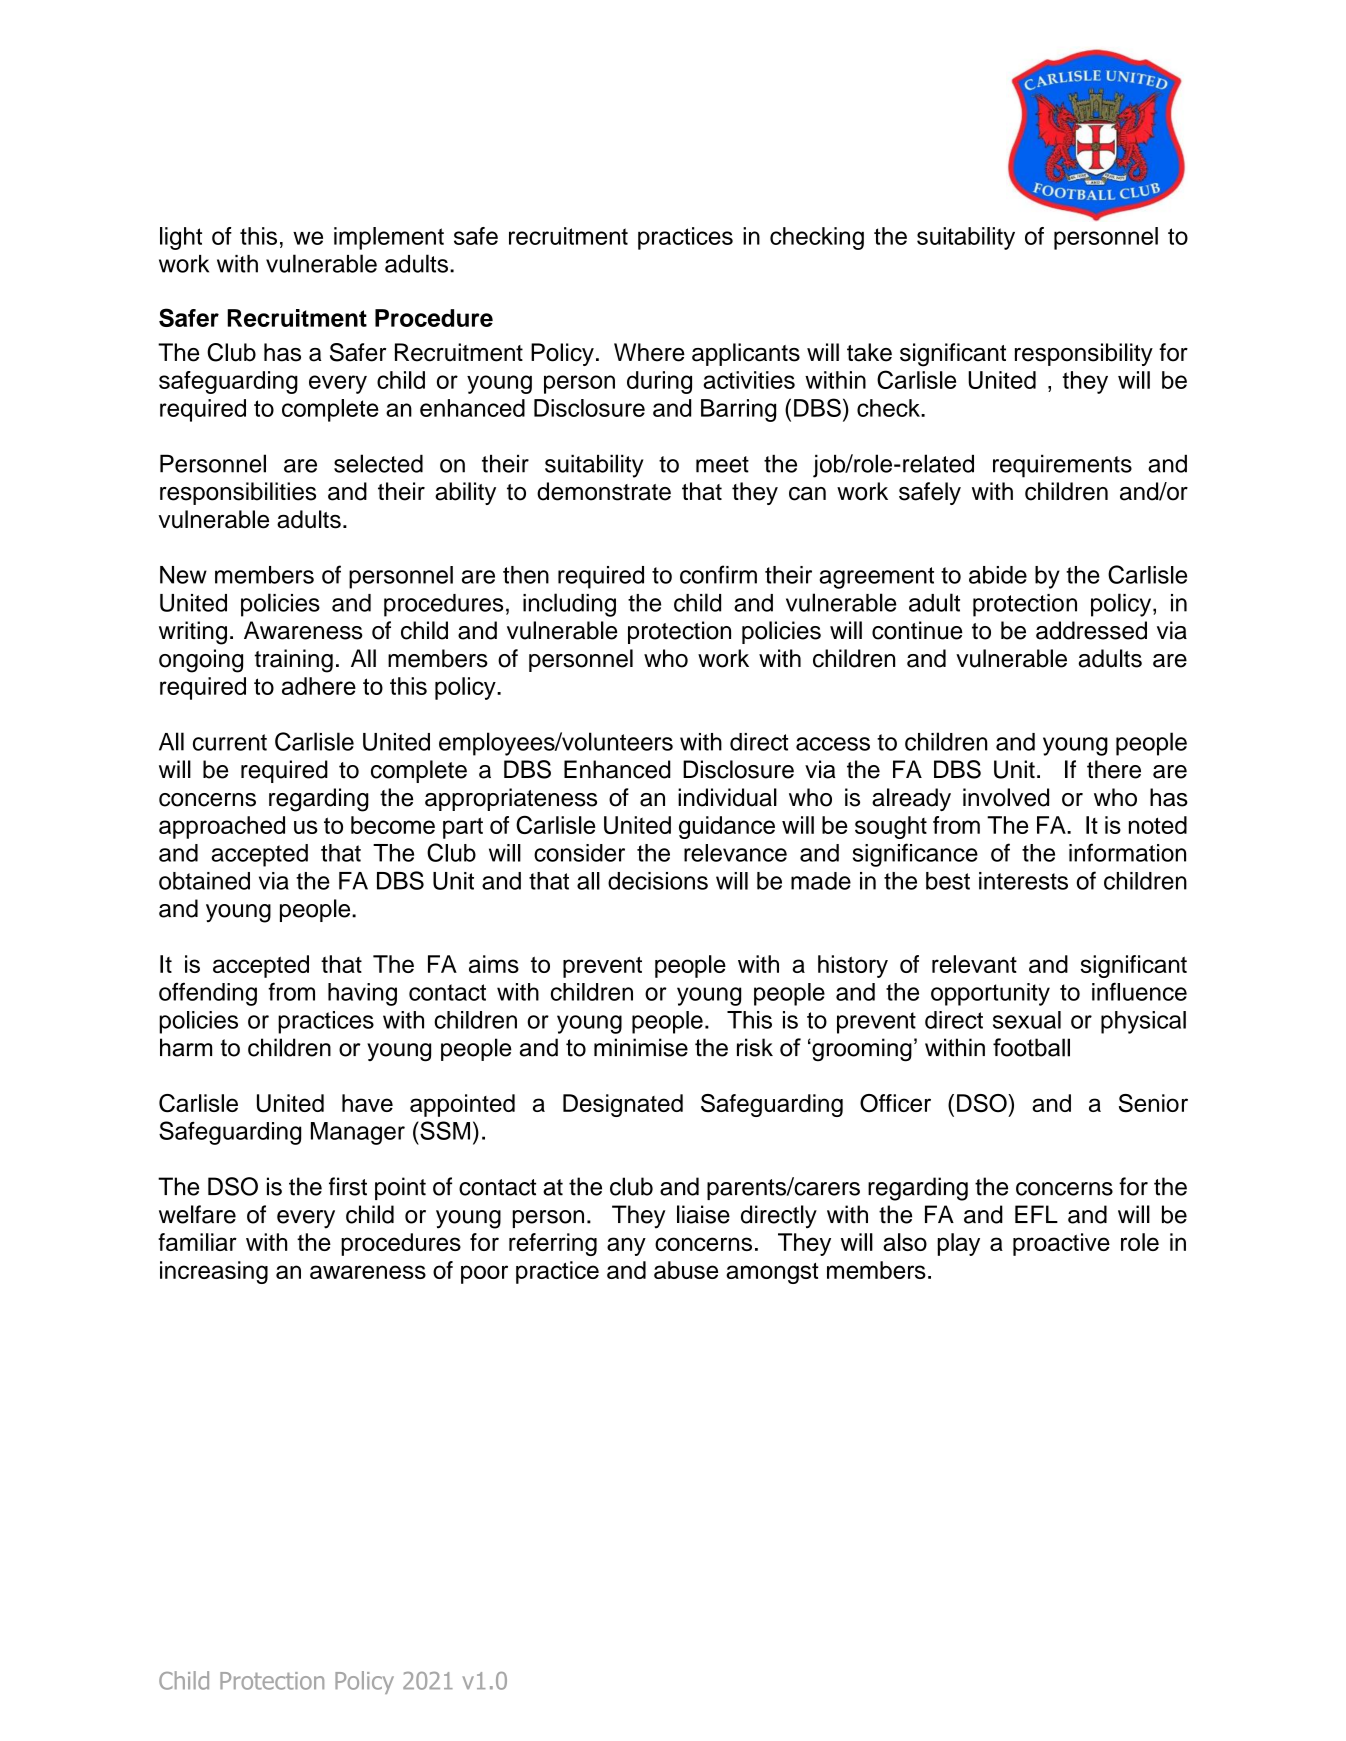 The image size is (1346, 1741). Describe the element at coordinates (1084, 354) in the image. I see `responsibility` at that location.
